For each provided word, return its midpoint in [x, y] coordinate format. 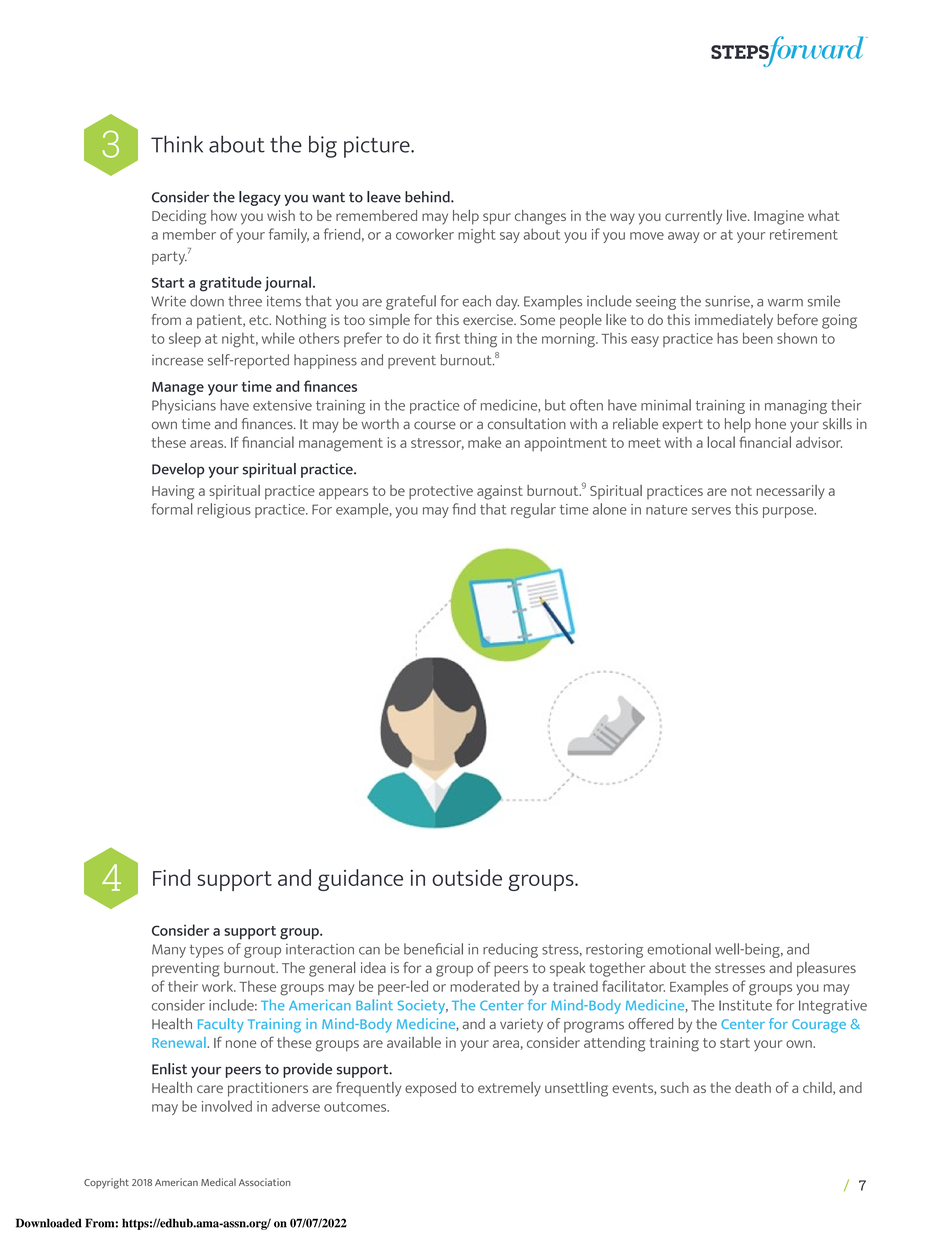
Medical [218, 1182]
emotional [679, 949]
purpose [789, 512]
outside [467, 877]
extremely [509, 1089]
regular [533, 510]
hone [770, 424]
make [484, 442]
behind [428, 197]
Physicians [184, 406]
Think [177, 144]
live [738, 215]
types [207, 951]
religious [224, 510]
